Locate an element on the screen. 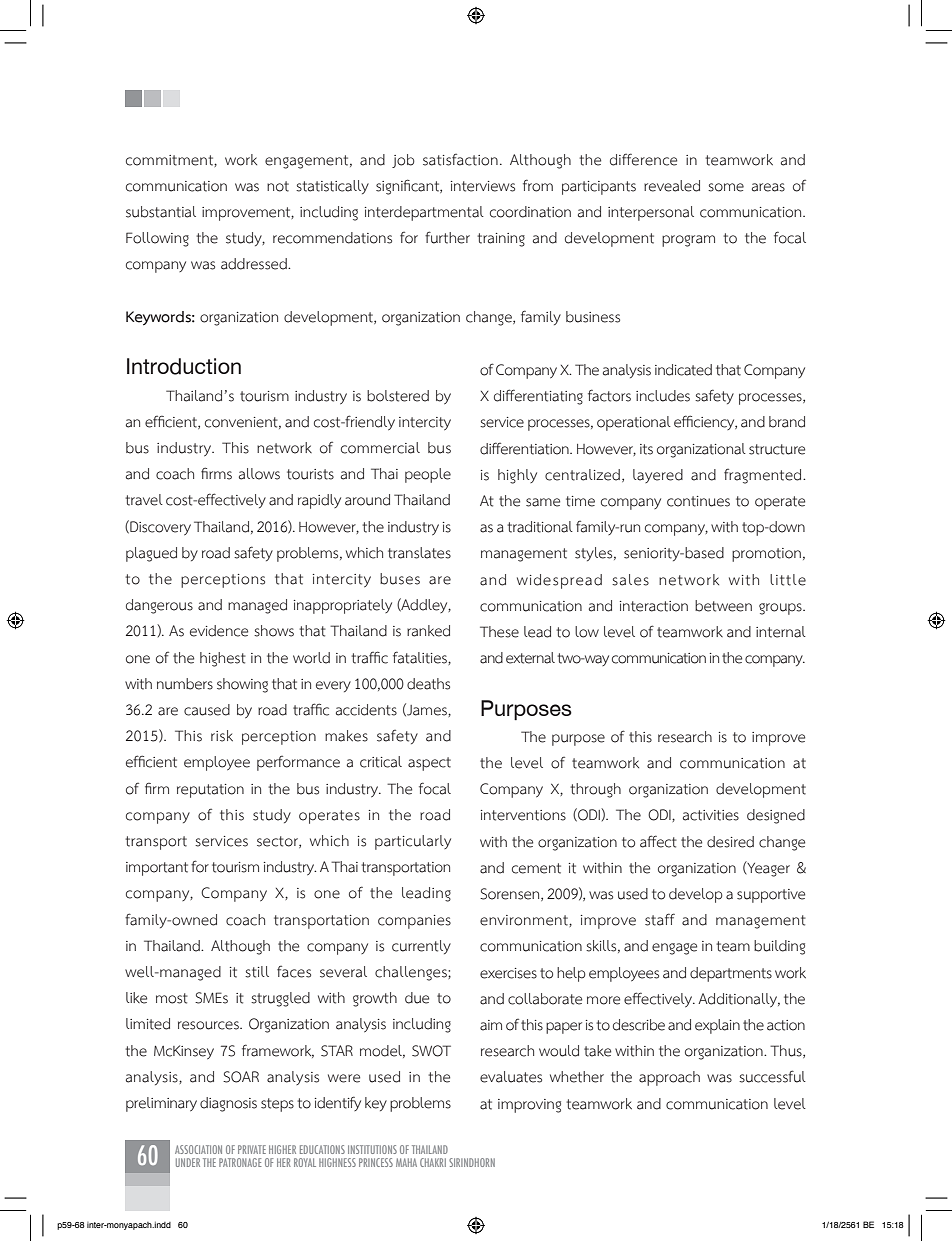 Image resolution: width=952 pixels, height=1241 pixels. some is located at coordinates (726, 187).
